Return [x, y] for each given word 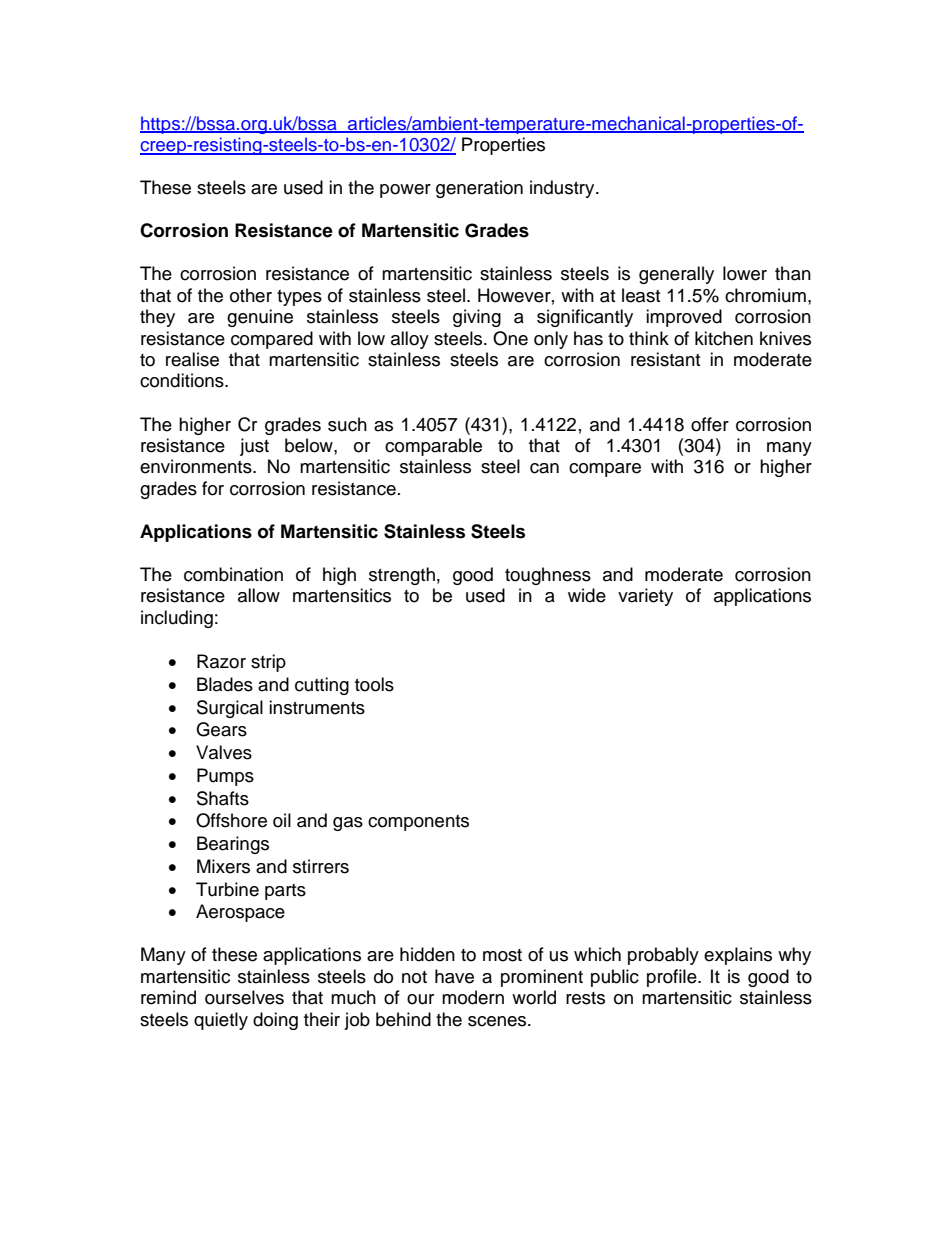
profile [673, 978]
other [251, 295]
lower [745, 273]
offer [710, 424]
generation [479, 189]
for [213, 488]
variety [645, 597]
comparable [433, 447]
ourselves [244, 997]
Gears [221, 729]
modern [473, 997]
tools [374, 684]
